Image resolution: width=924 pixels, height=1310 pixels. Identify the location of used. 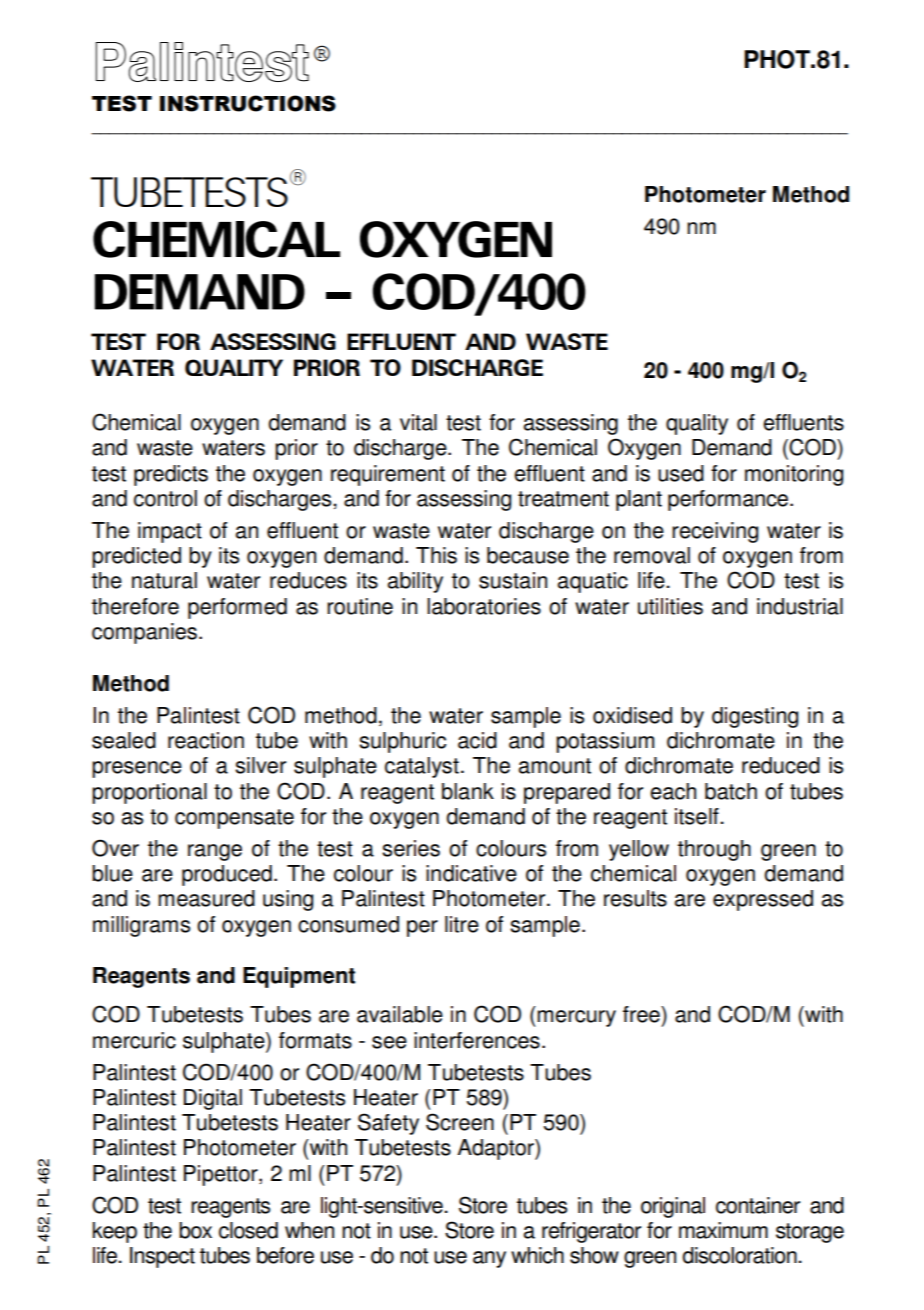
(681, 473).
